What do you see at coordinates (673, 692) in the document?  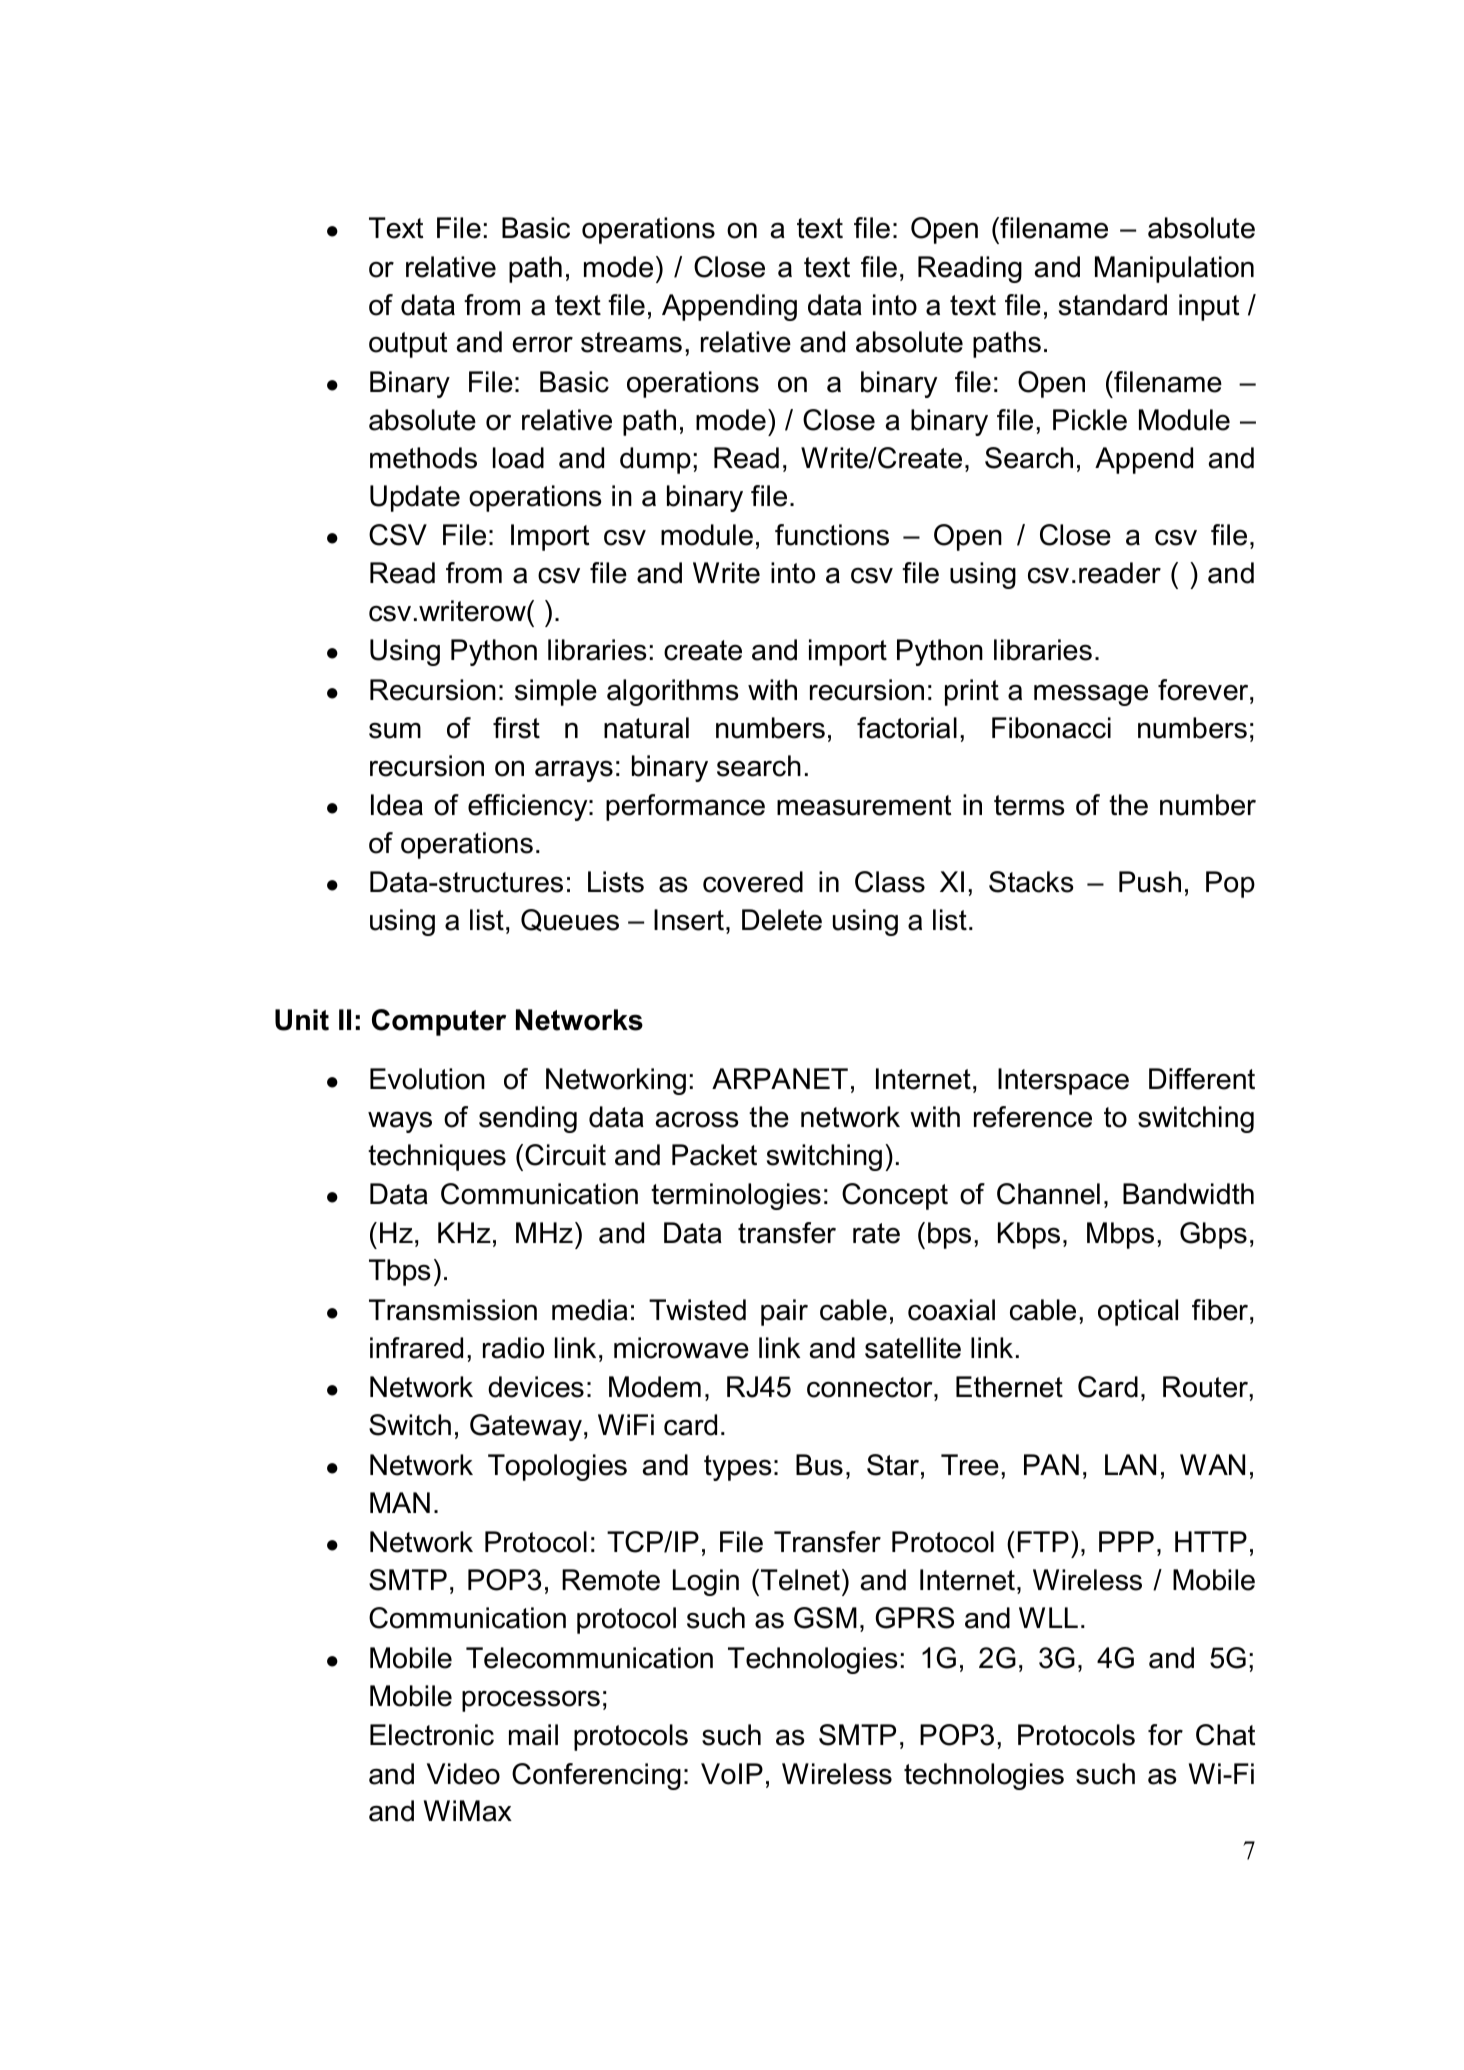 I see `algorithms` at bounding box center [673, 692].
